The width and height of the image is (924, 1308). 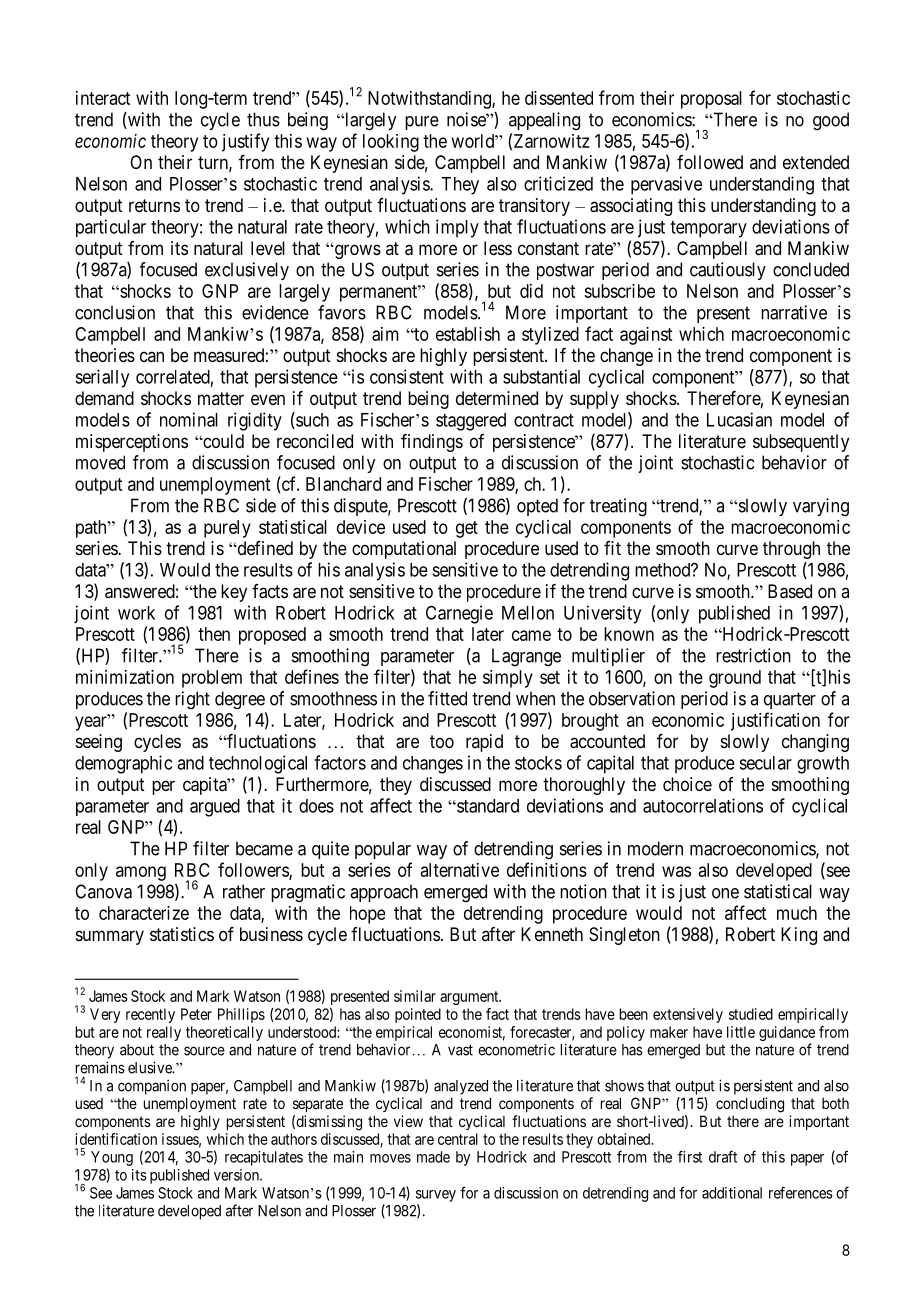 I want to click on standard, so click(x=487, y=806).
